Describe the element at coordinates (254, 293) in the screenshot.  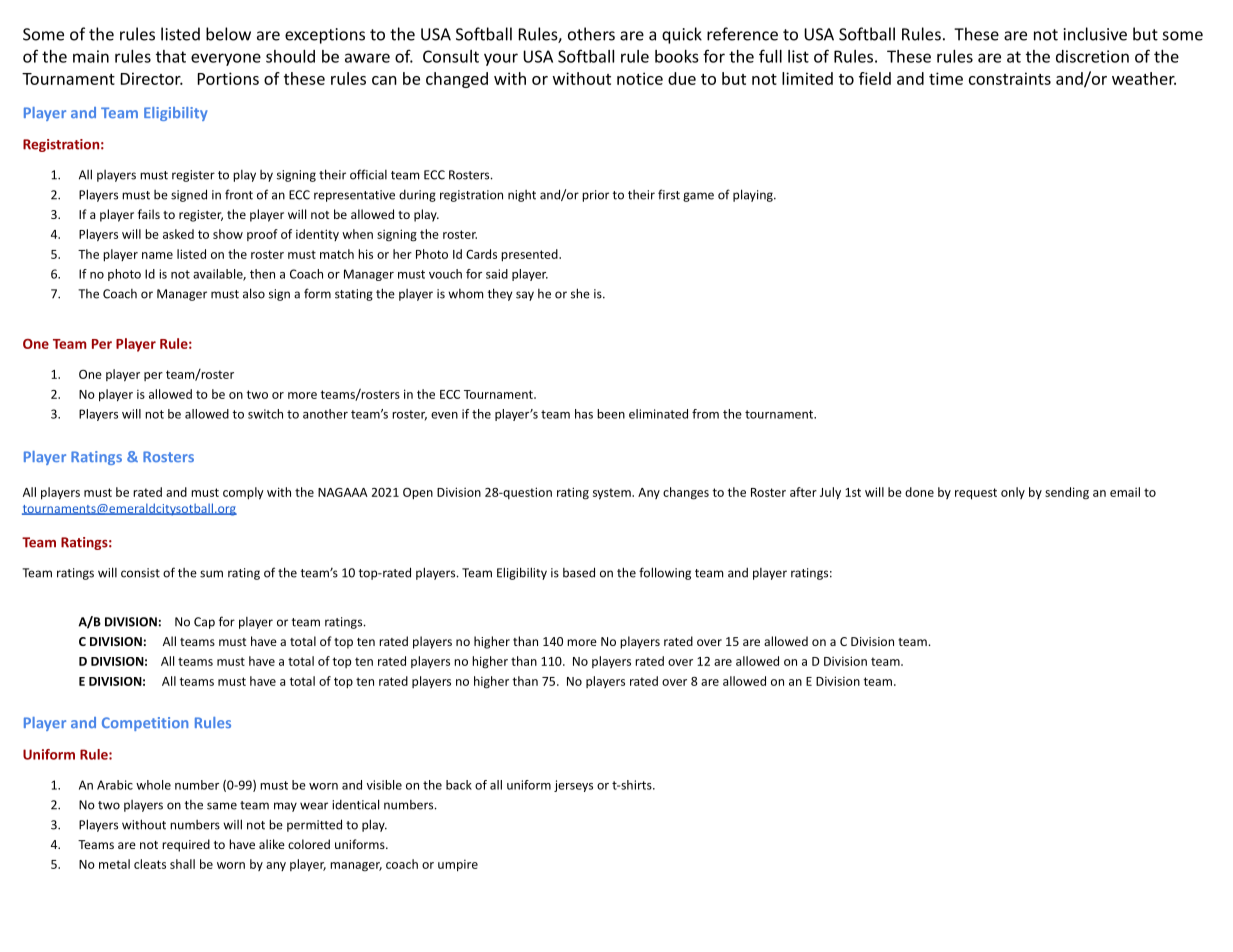
I see `also` at that location.
